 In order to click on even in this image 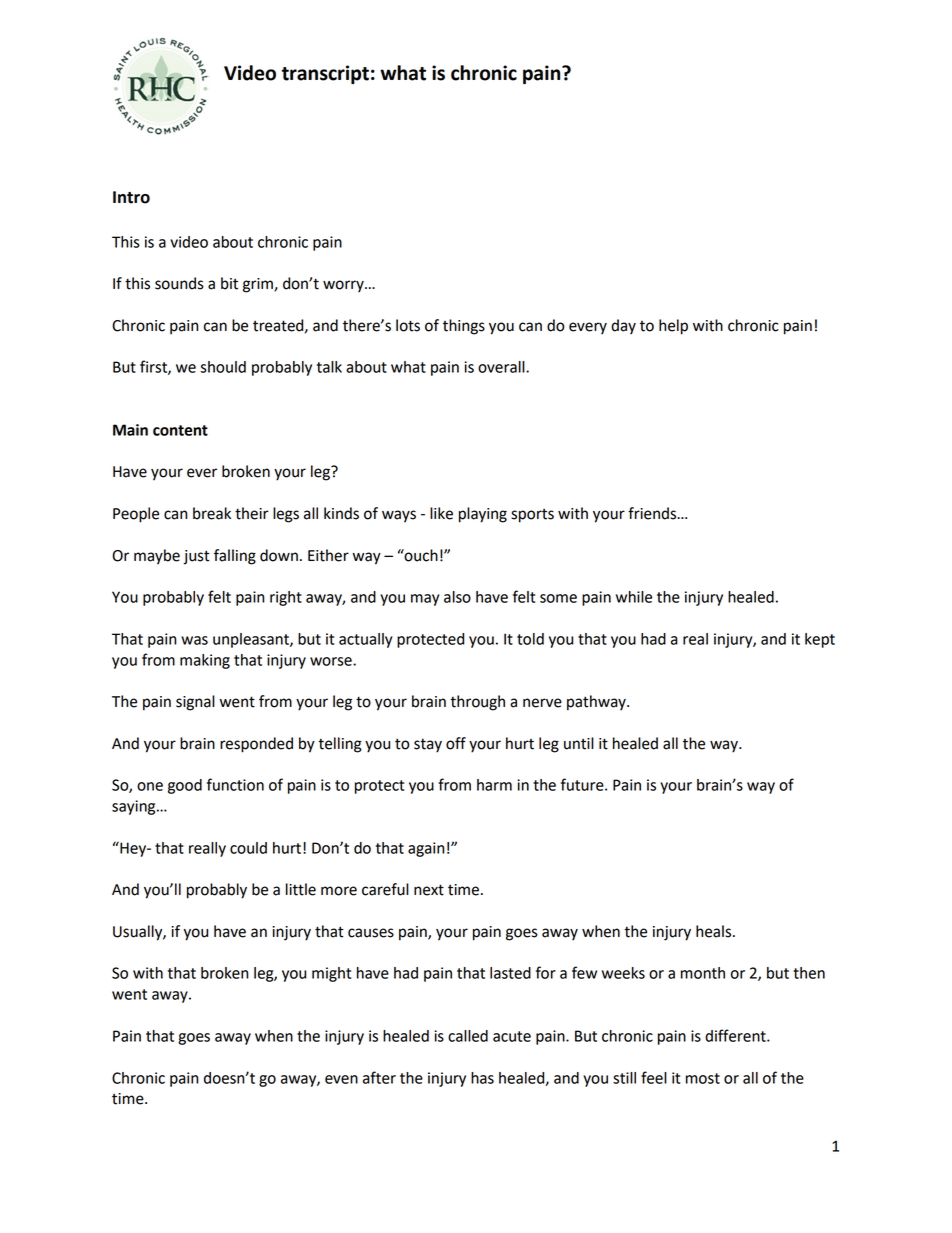, I will do `click(341, 1079)`.
